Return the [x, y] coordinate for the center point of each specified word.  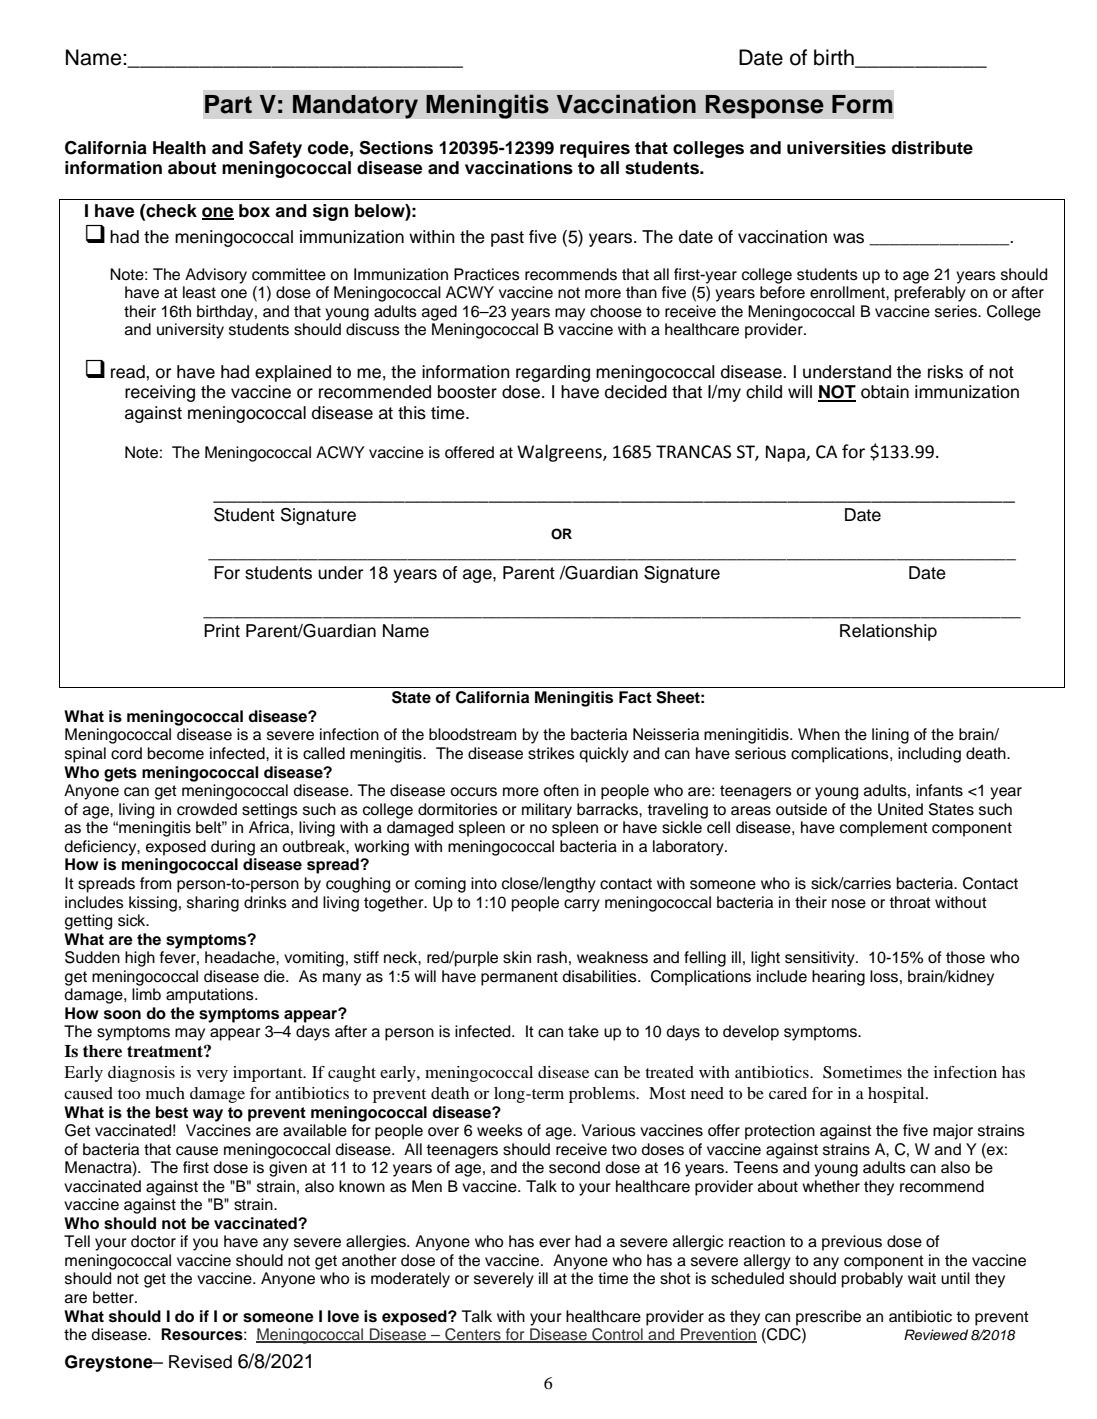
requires [595, 149]
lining [890, 736]
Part [228, 104]
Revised [200, 1362]
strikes [551, 753]
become [176, 753]
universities [836, 148]
